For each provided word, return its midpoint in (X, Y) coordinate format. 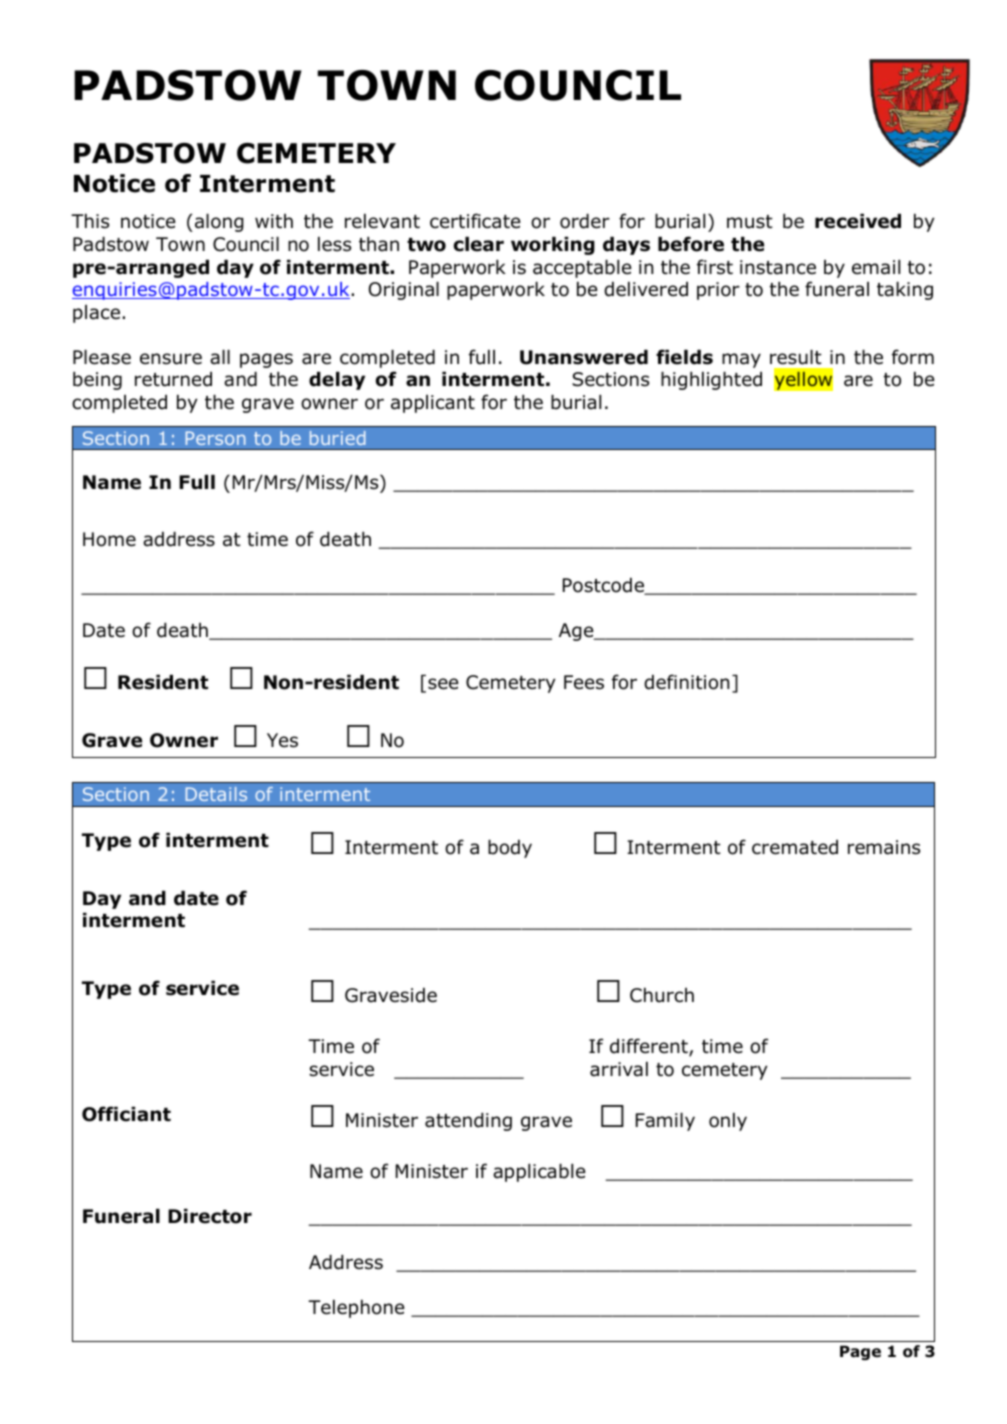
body (510, 849)
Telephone (356, 1309)
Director (210, 1216)
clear (479, 244)
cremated (795, 847)
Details (216, 794)
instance (778, 267)
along (219, 223)
